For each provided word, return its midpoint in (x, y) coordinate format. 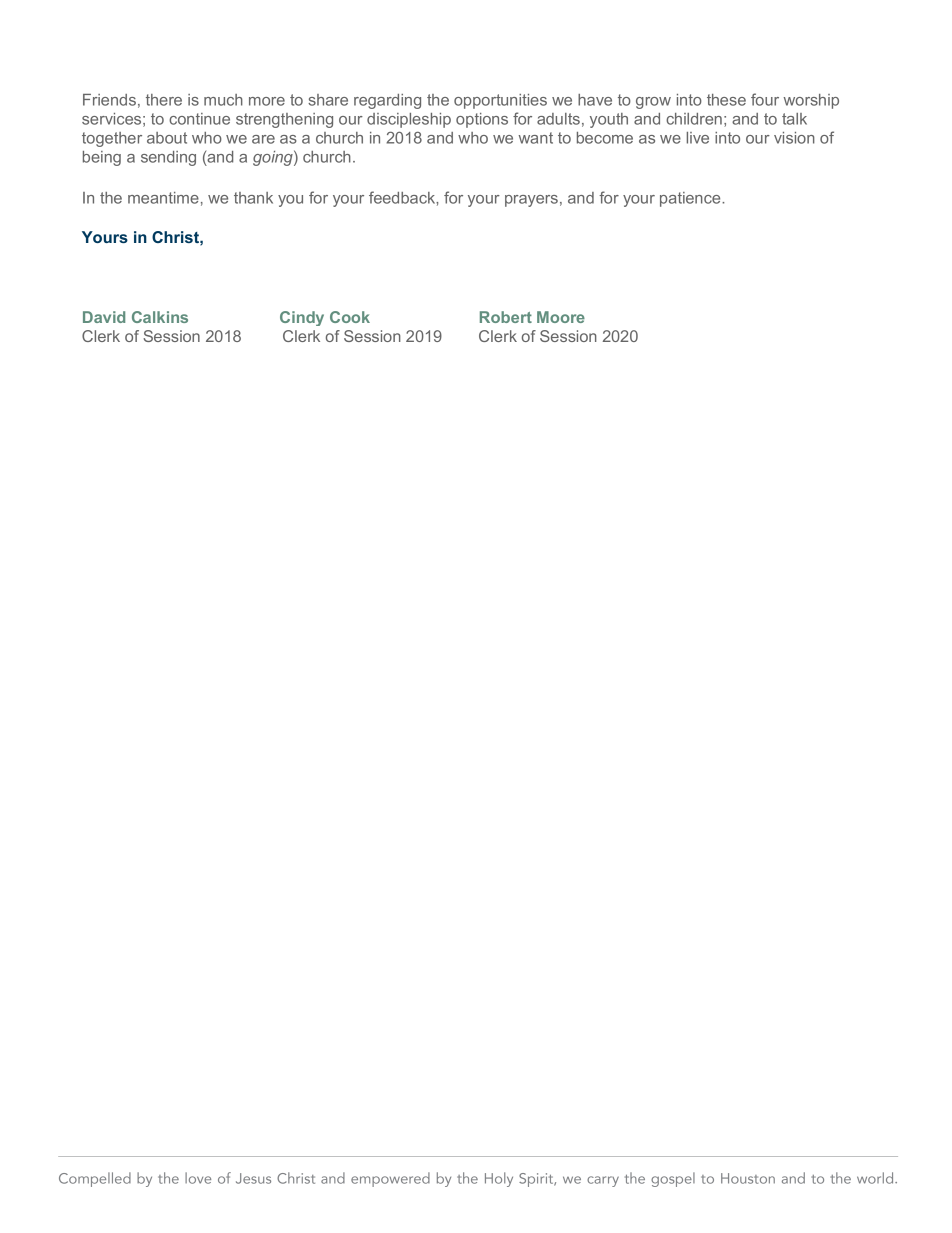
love (198, 1178)
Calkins (160, 317)
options (482, 120)
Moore (561, 317)
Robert (506, 317)
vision (794, 138)
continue (199, 119)
